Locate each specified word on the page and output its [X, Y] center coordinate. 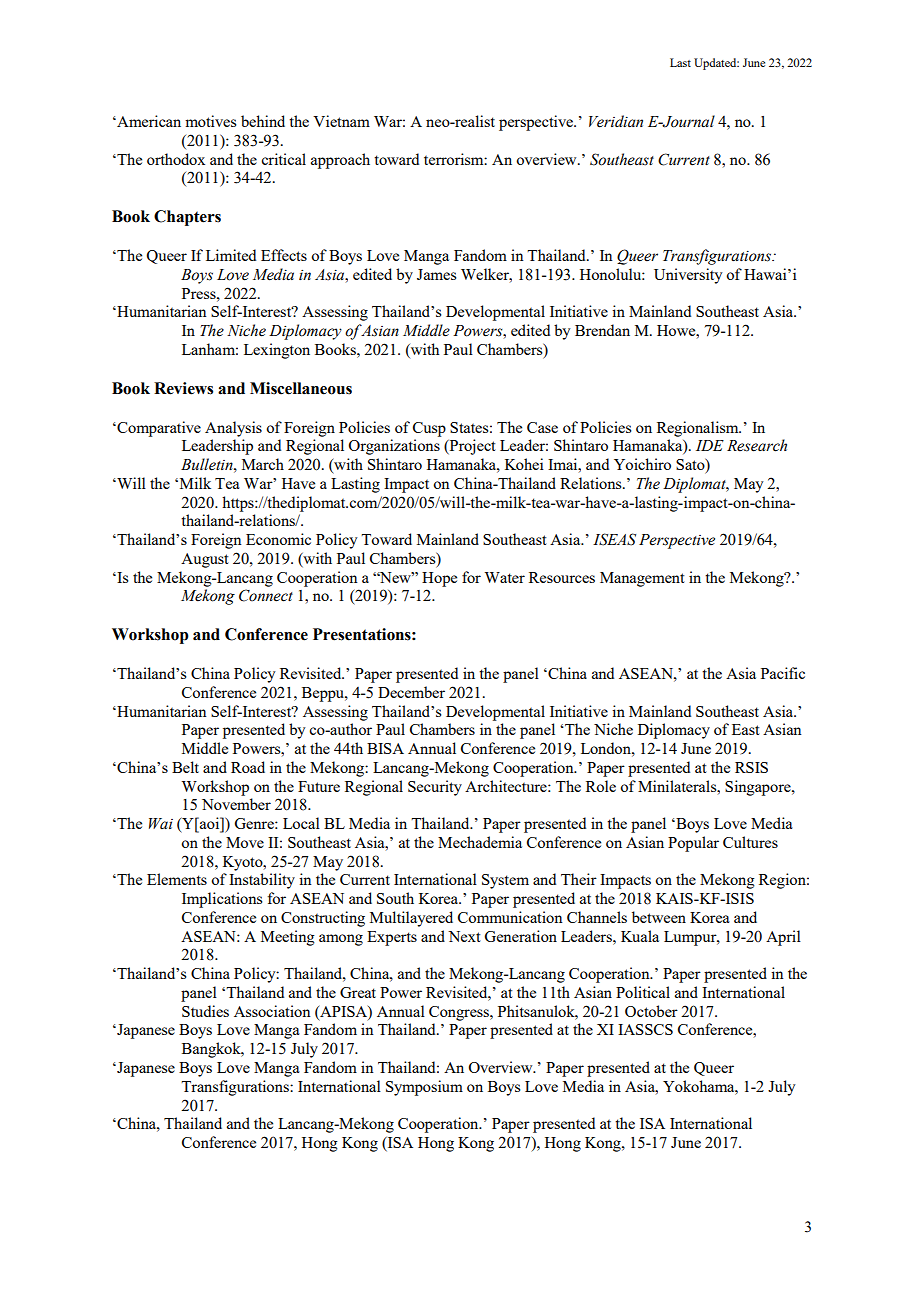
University [688, 276]
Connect [266, 595]
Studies [205, 1011]
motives [210, 121]
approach [340, 161]
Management [642, 579]
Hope [439, 579]
